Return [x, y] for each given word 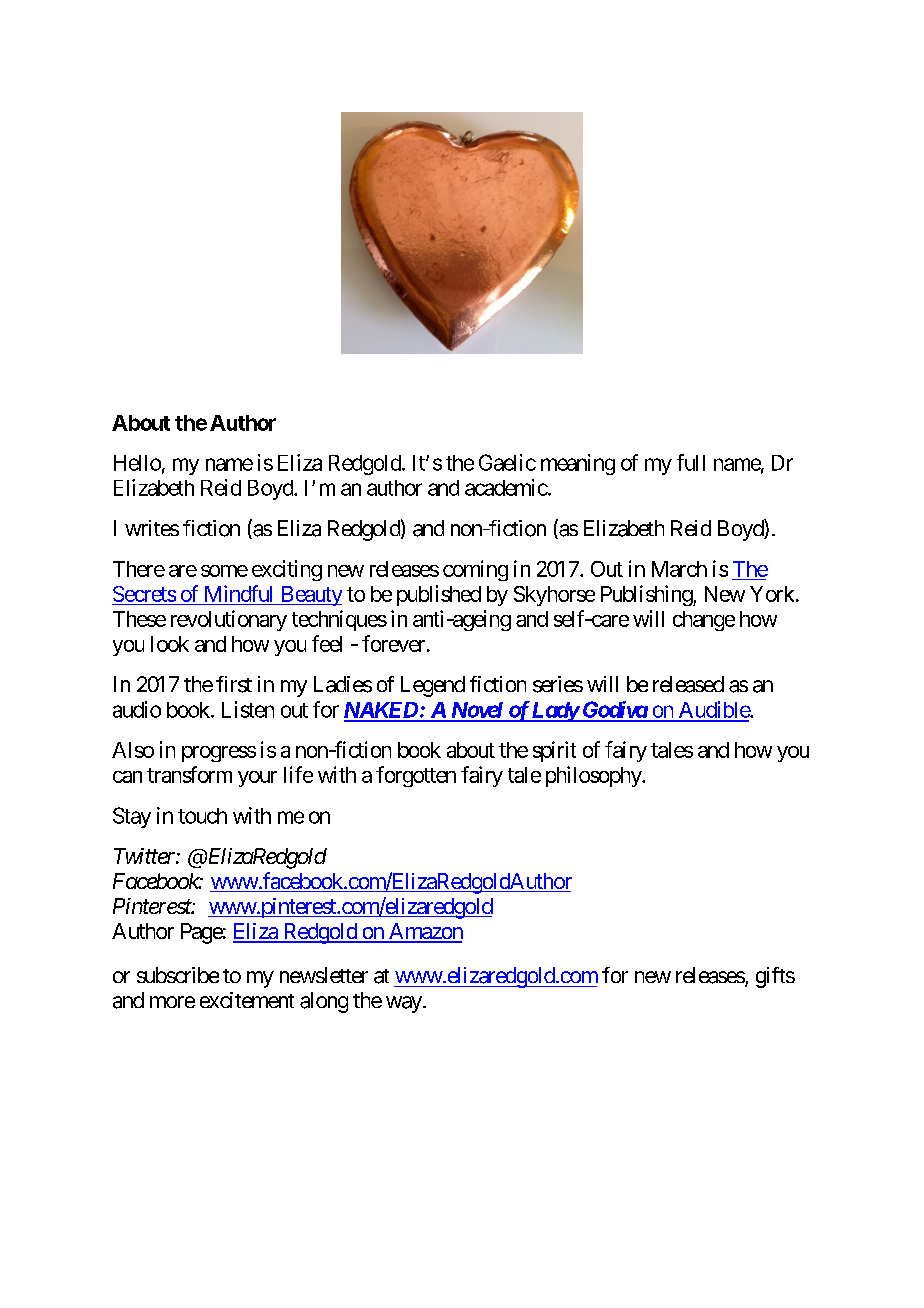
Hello [137, 463]
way [404, 1004]
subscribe [178, 975]
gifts [775, 977]
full [691, 462]
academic [506, 487]
